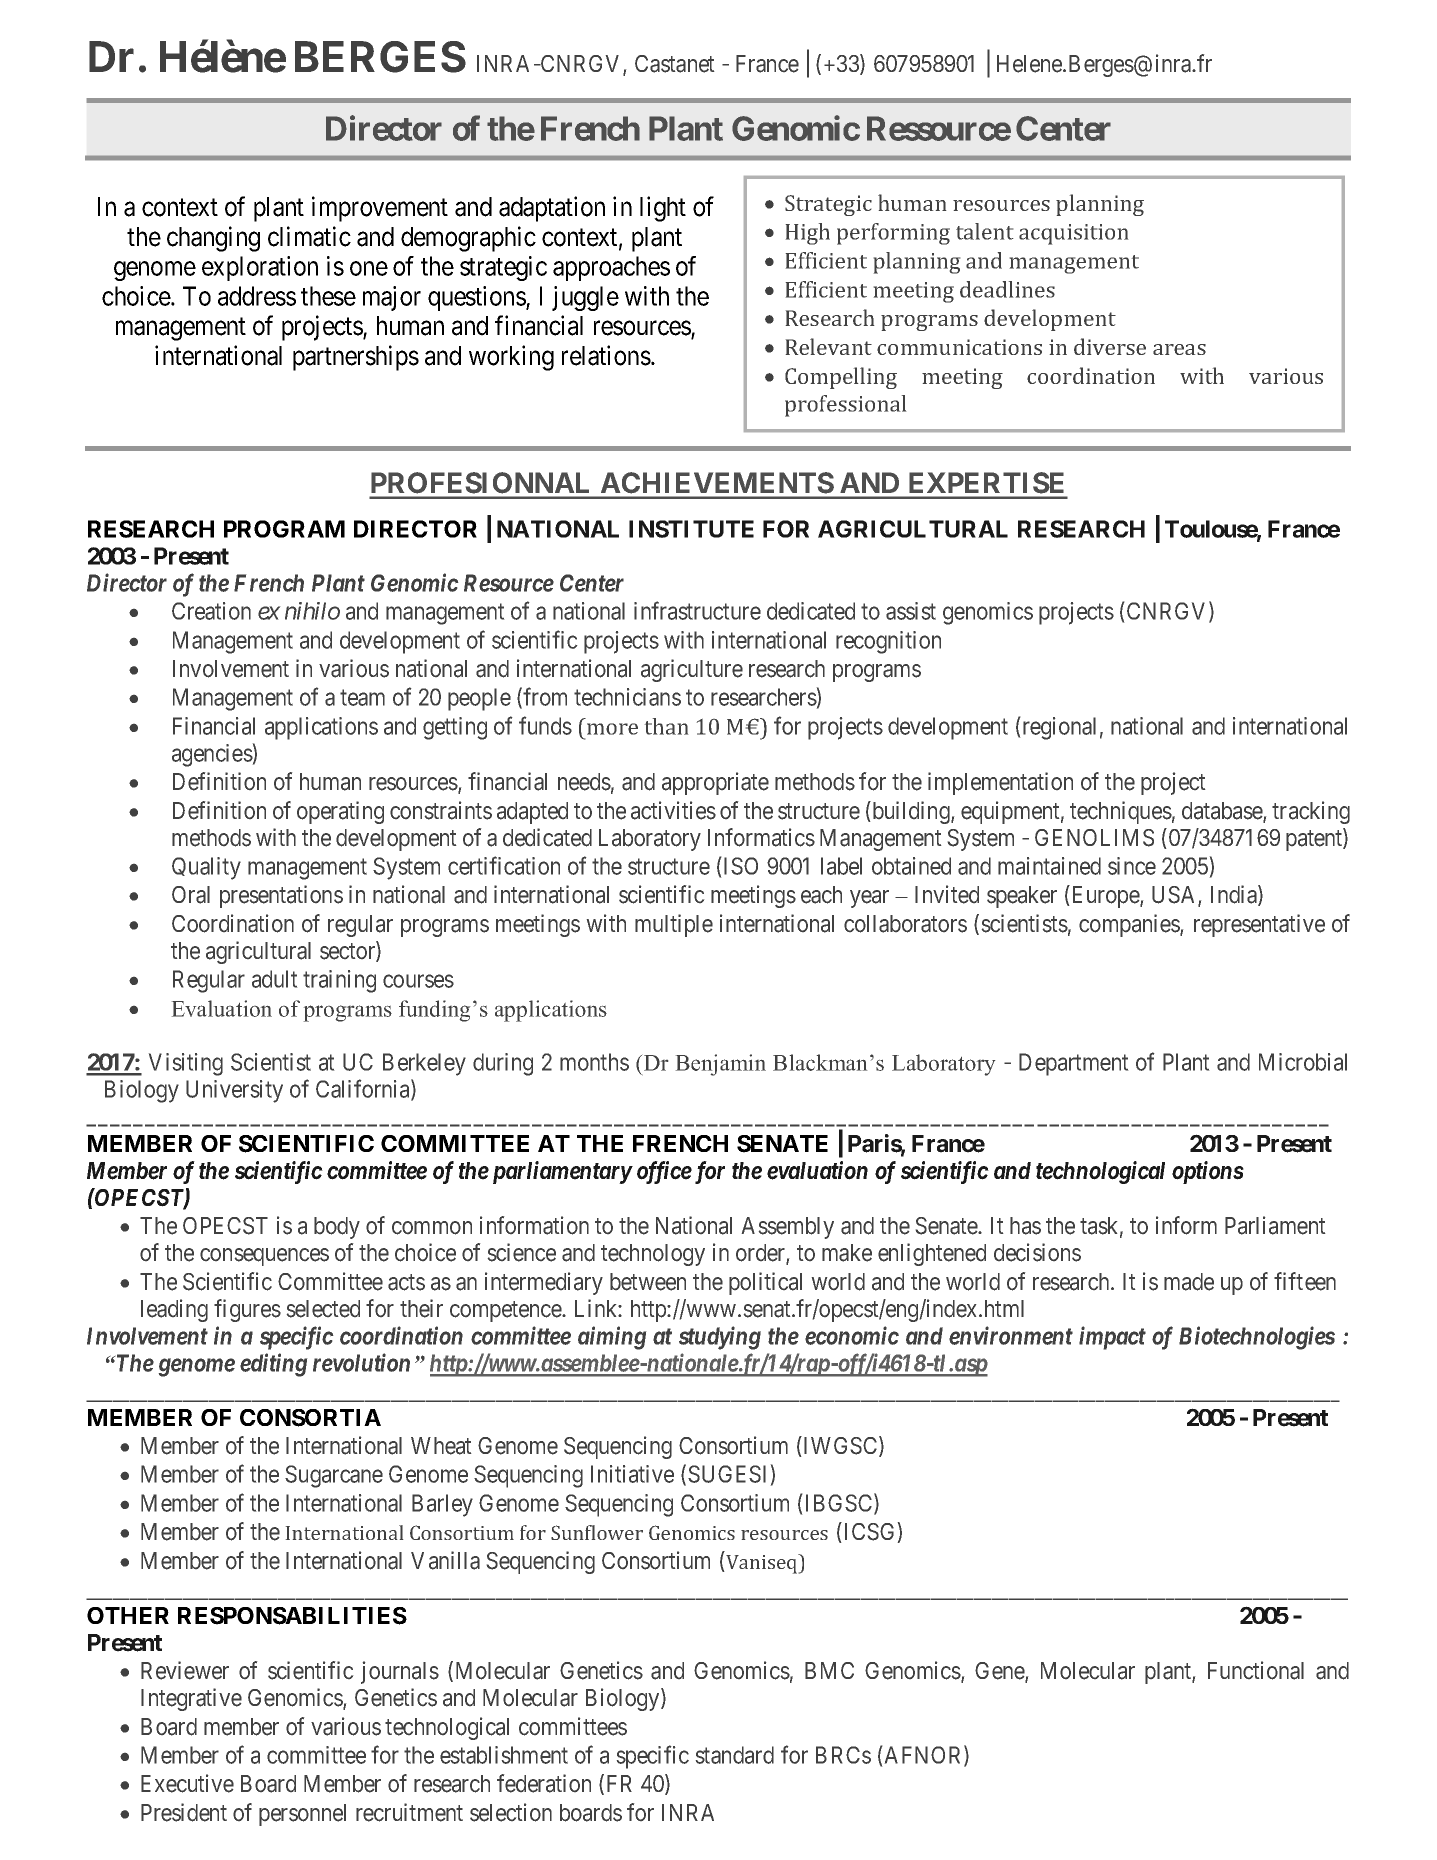 The width and height of the screenshot is (1437, 1860). Describe the element at coordinates (911, 611) in the screenshot. I see `assist` at that location.
